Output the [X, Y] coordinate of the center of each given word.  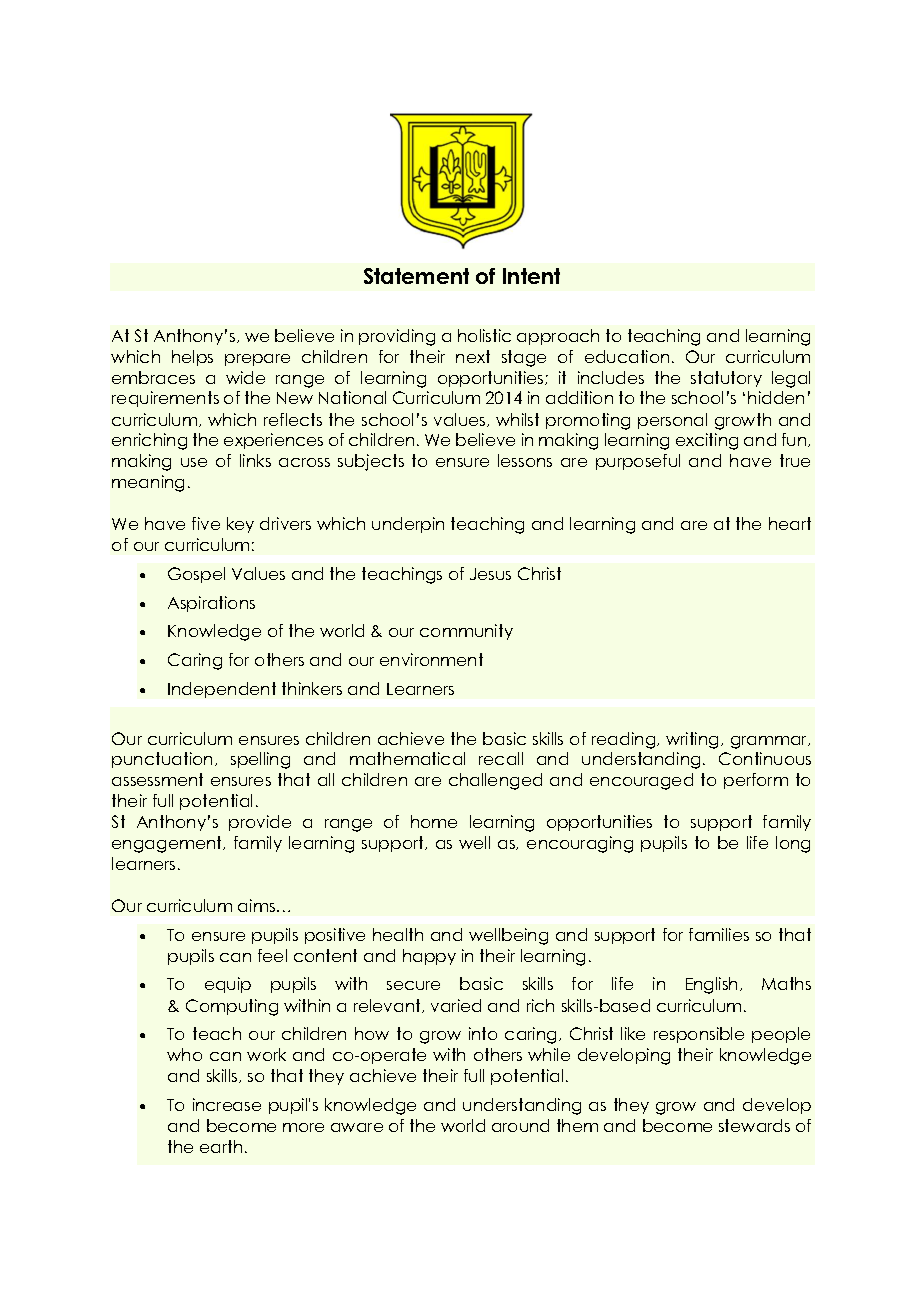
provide [260, 823]
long [793, 844]
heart [790, 523]
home [434, 821]
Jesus [490, 574]
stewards [754, 1125]
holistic [484, 335]
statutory [726, 379]
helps [192, 358]
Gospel [196, 575]
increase [227, 1104]
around [520, 1125]
